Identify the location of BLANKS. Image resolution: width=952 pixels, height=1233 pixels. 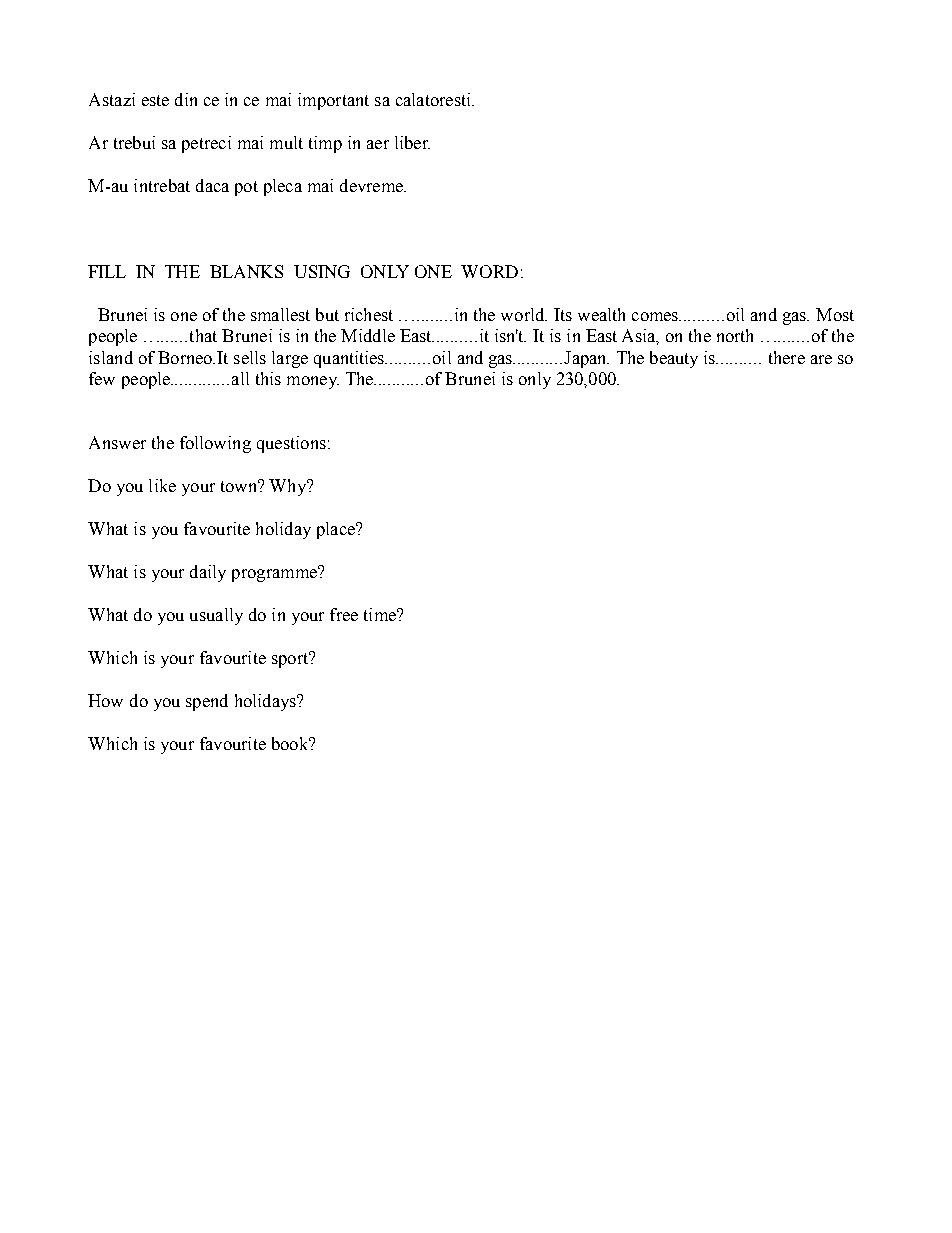
(246, 271).
